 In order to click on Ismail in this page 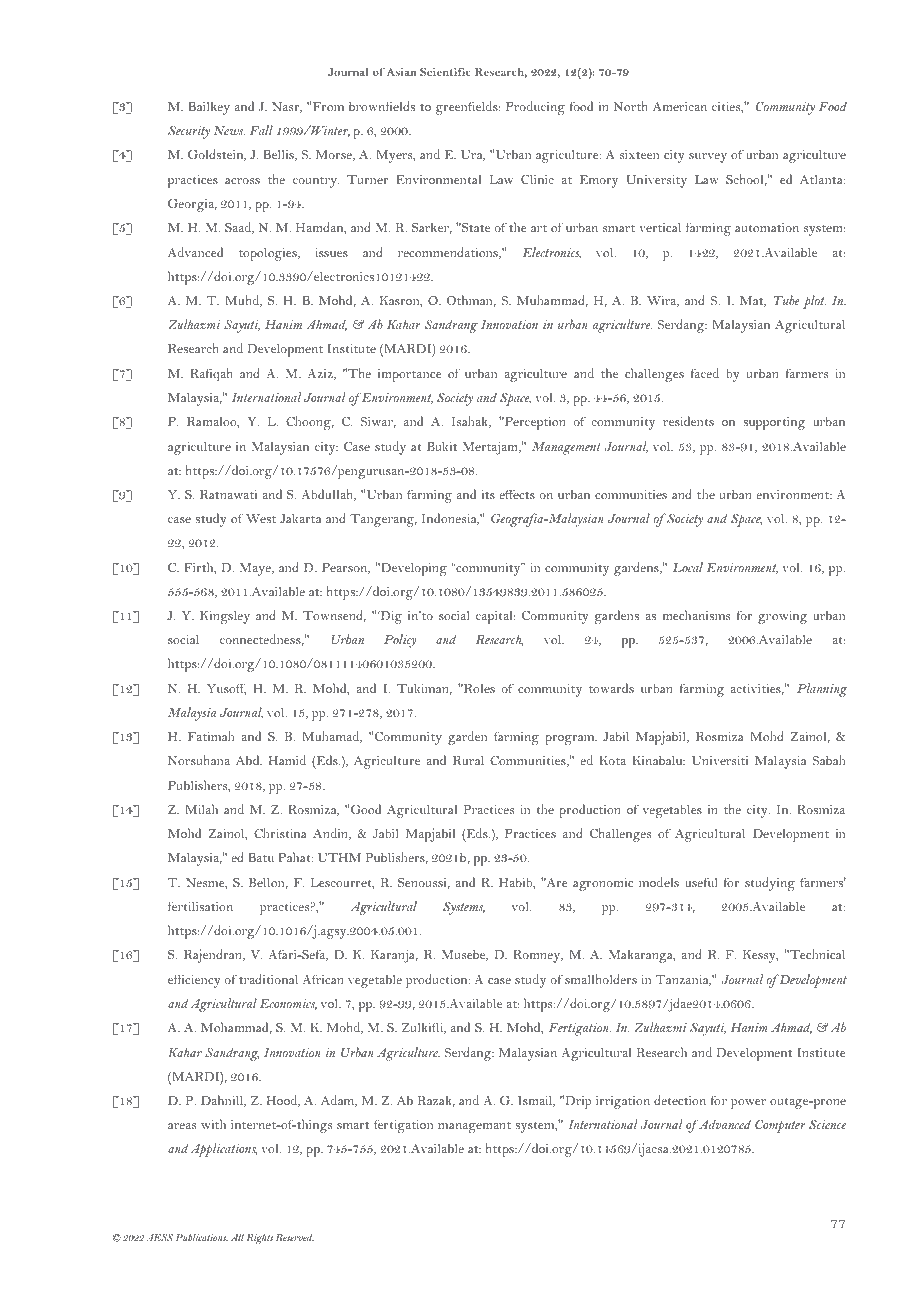, I will do `click(536, 1101)`.
